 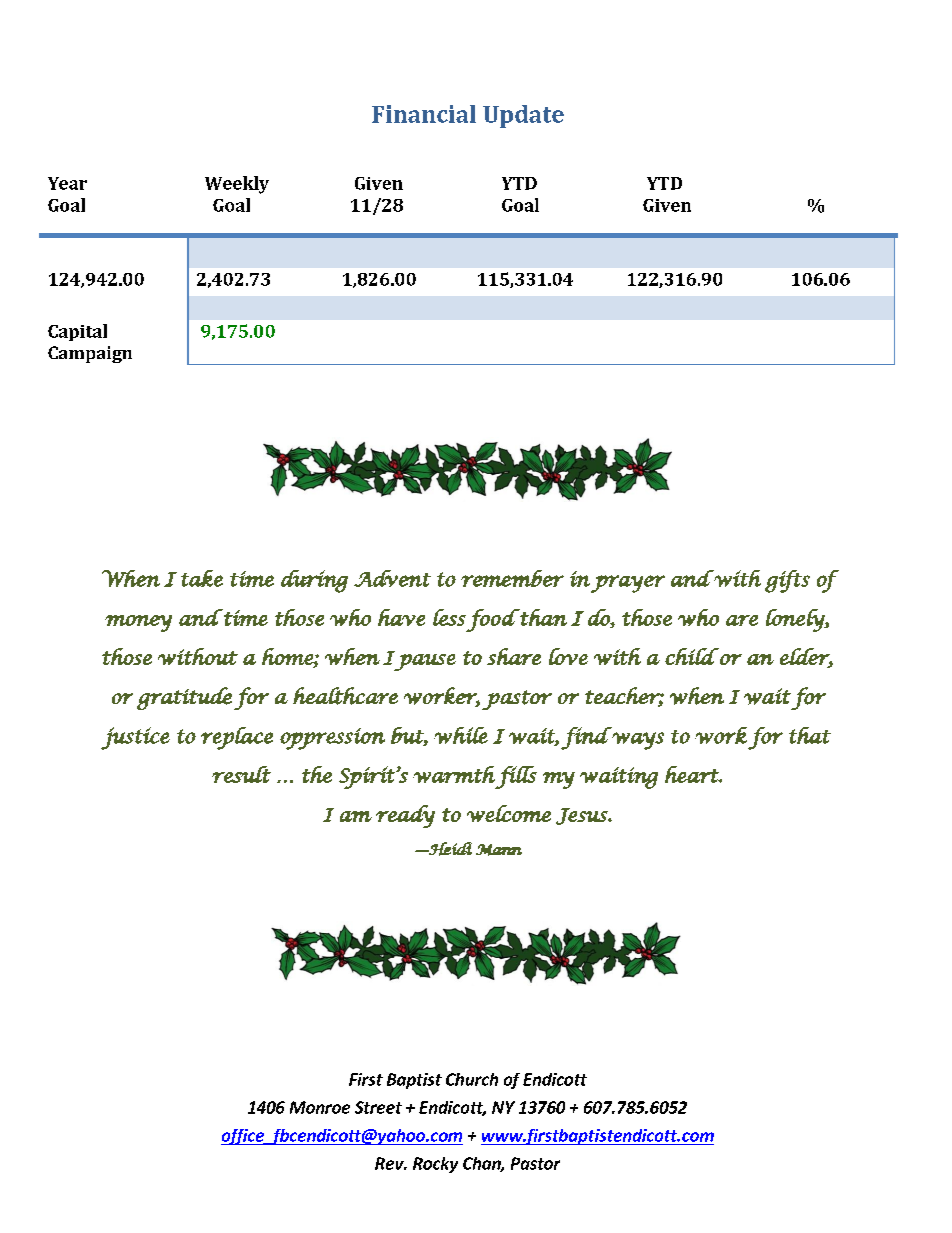 I want to click on Monroe, so click(x=320, y=1107).
